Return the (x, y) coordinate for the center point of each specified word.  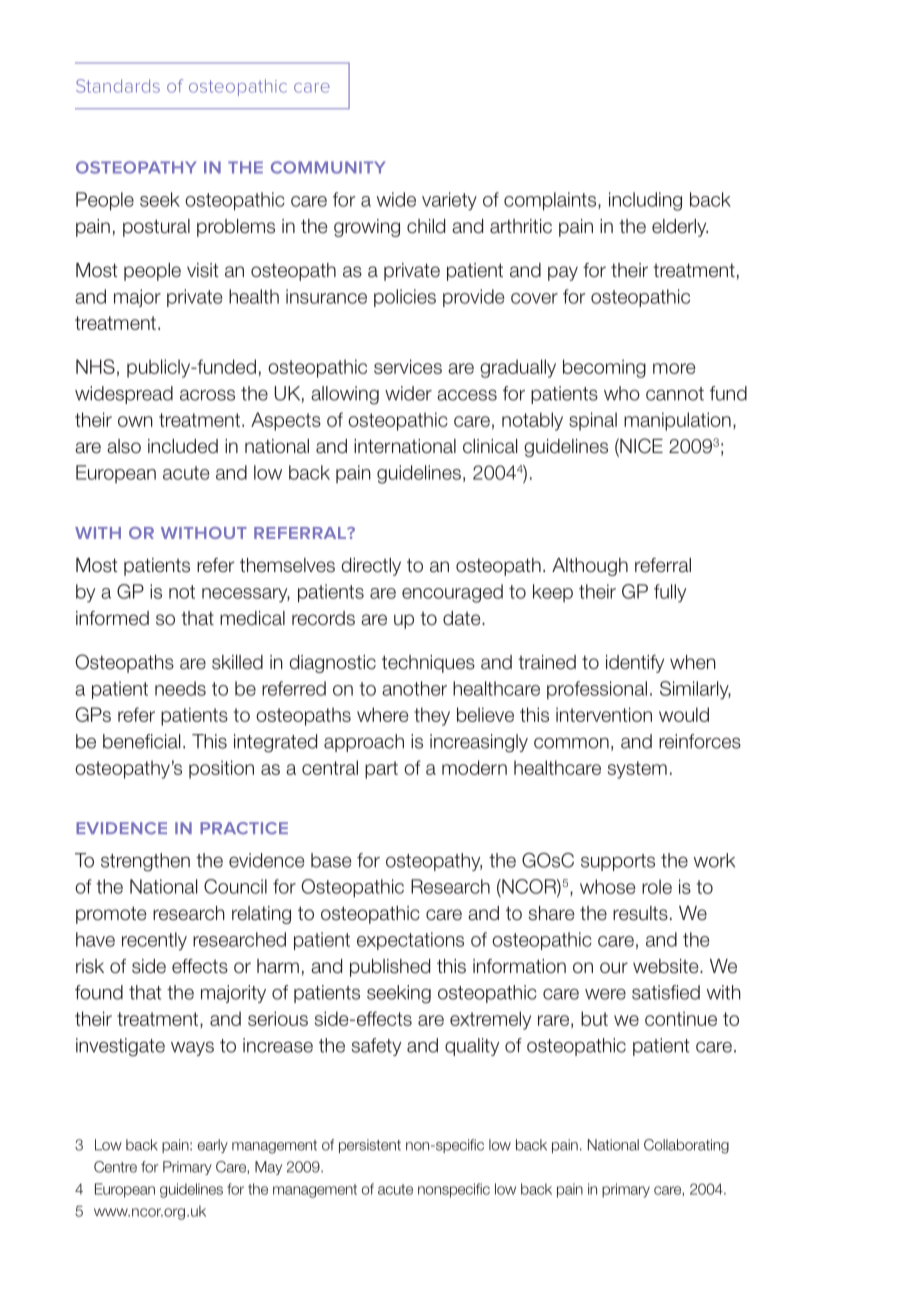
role (657, 886)
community (328, 167)
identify (635, 664)
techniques (428, 664)
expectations (410, 941)
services (408, 366)
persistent (370, 1146)
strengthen (145, 862)
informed (112, 618)
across (207, 395)
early (213, 1146)
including (645, 201)
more (674, 368)
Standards (118, 86)
